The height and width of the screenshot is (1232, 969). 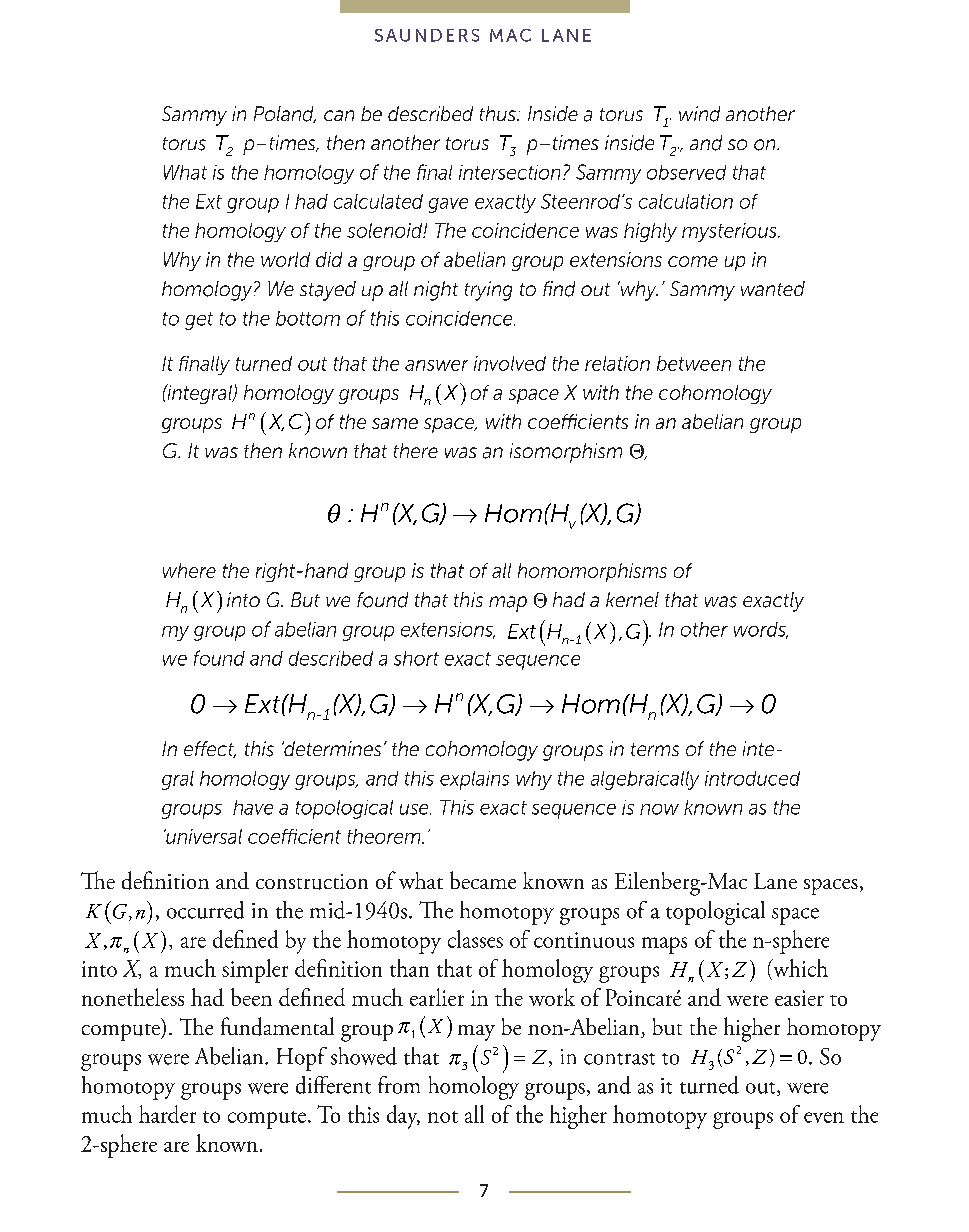 What do you see at coordinates (499, 113) in the screenshot?
I see `thus` at bounding box center [499, 113].
